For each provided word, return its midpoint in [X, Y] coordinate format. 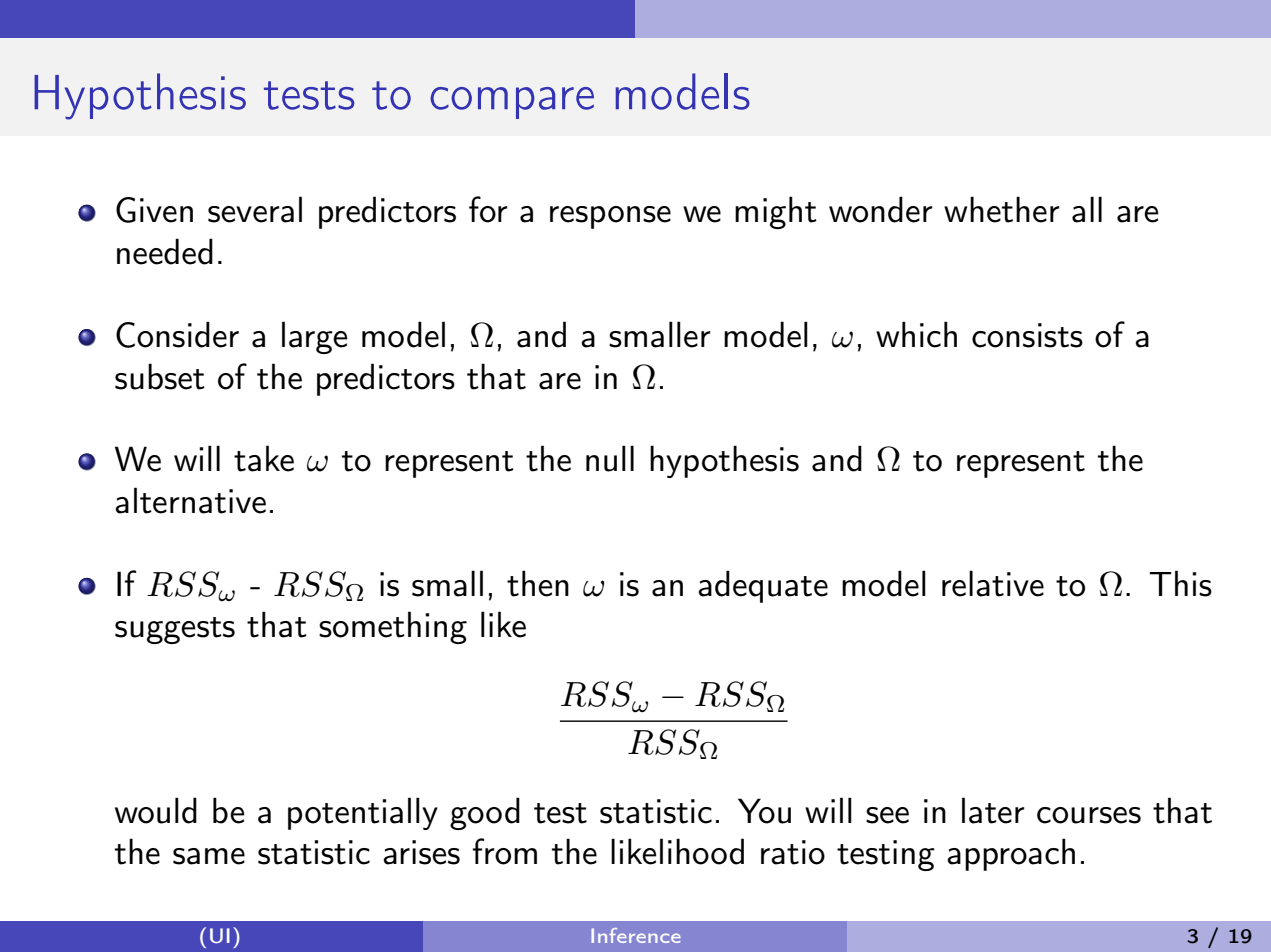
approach [1011, 854]
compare [512, 103]
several [255, 209]
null [610, 458]
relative [993, 583]
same [209, 856]
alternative [190, 500]
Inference [636, 935]
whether [1002, 209]
